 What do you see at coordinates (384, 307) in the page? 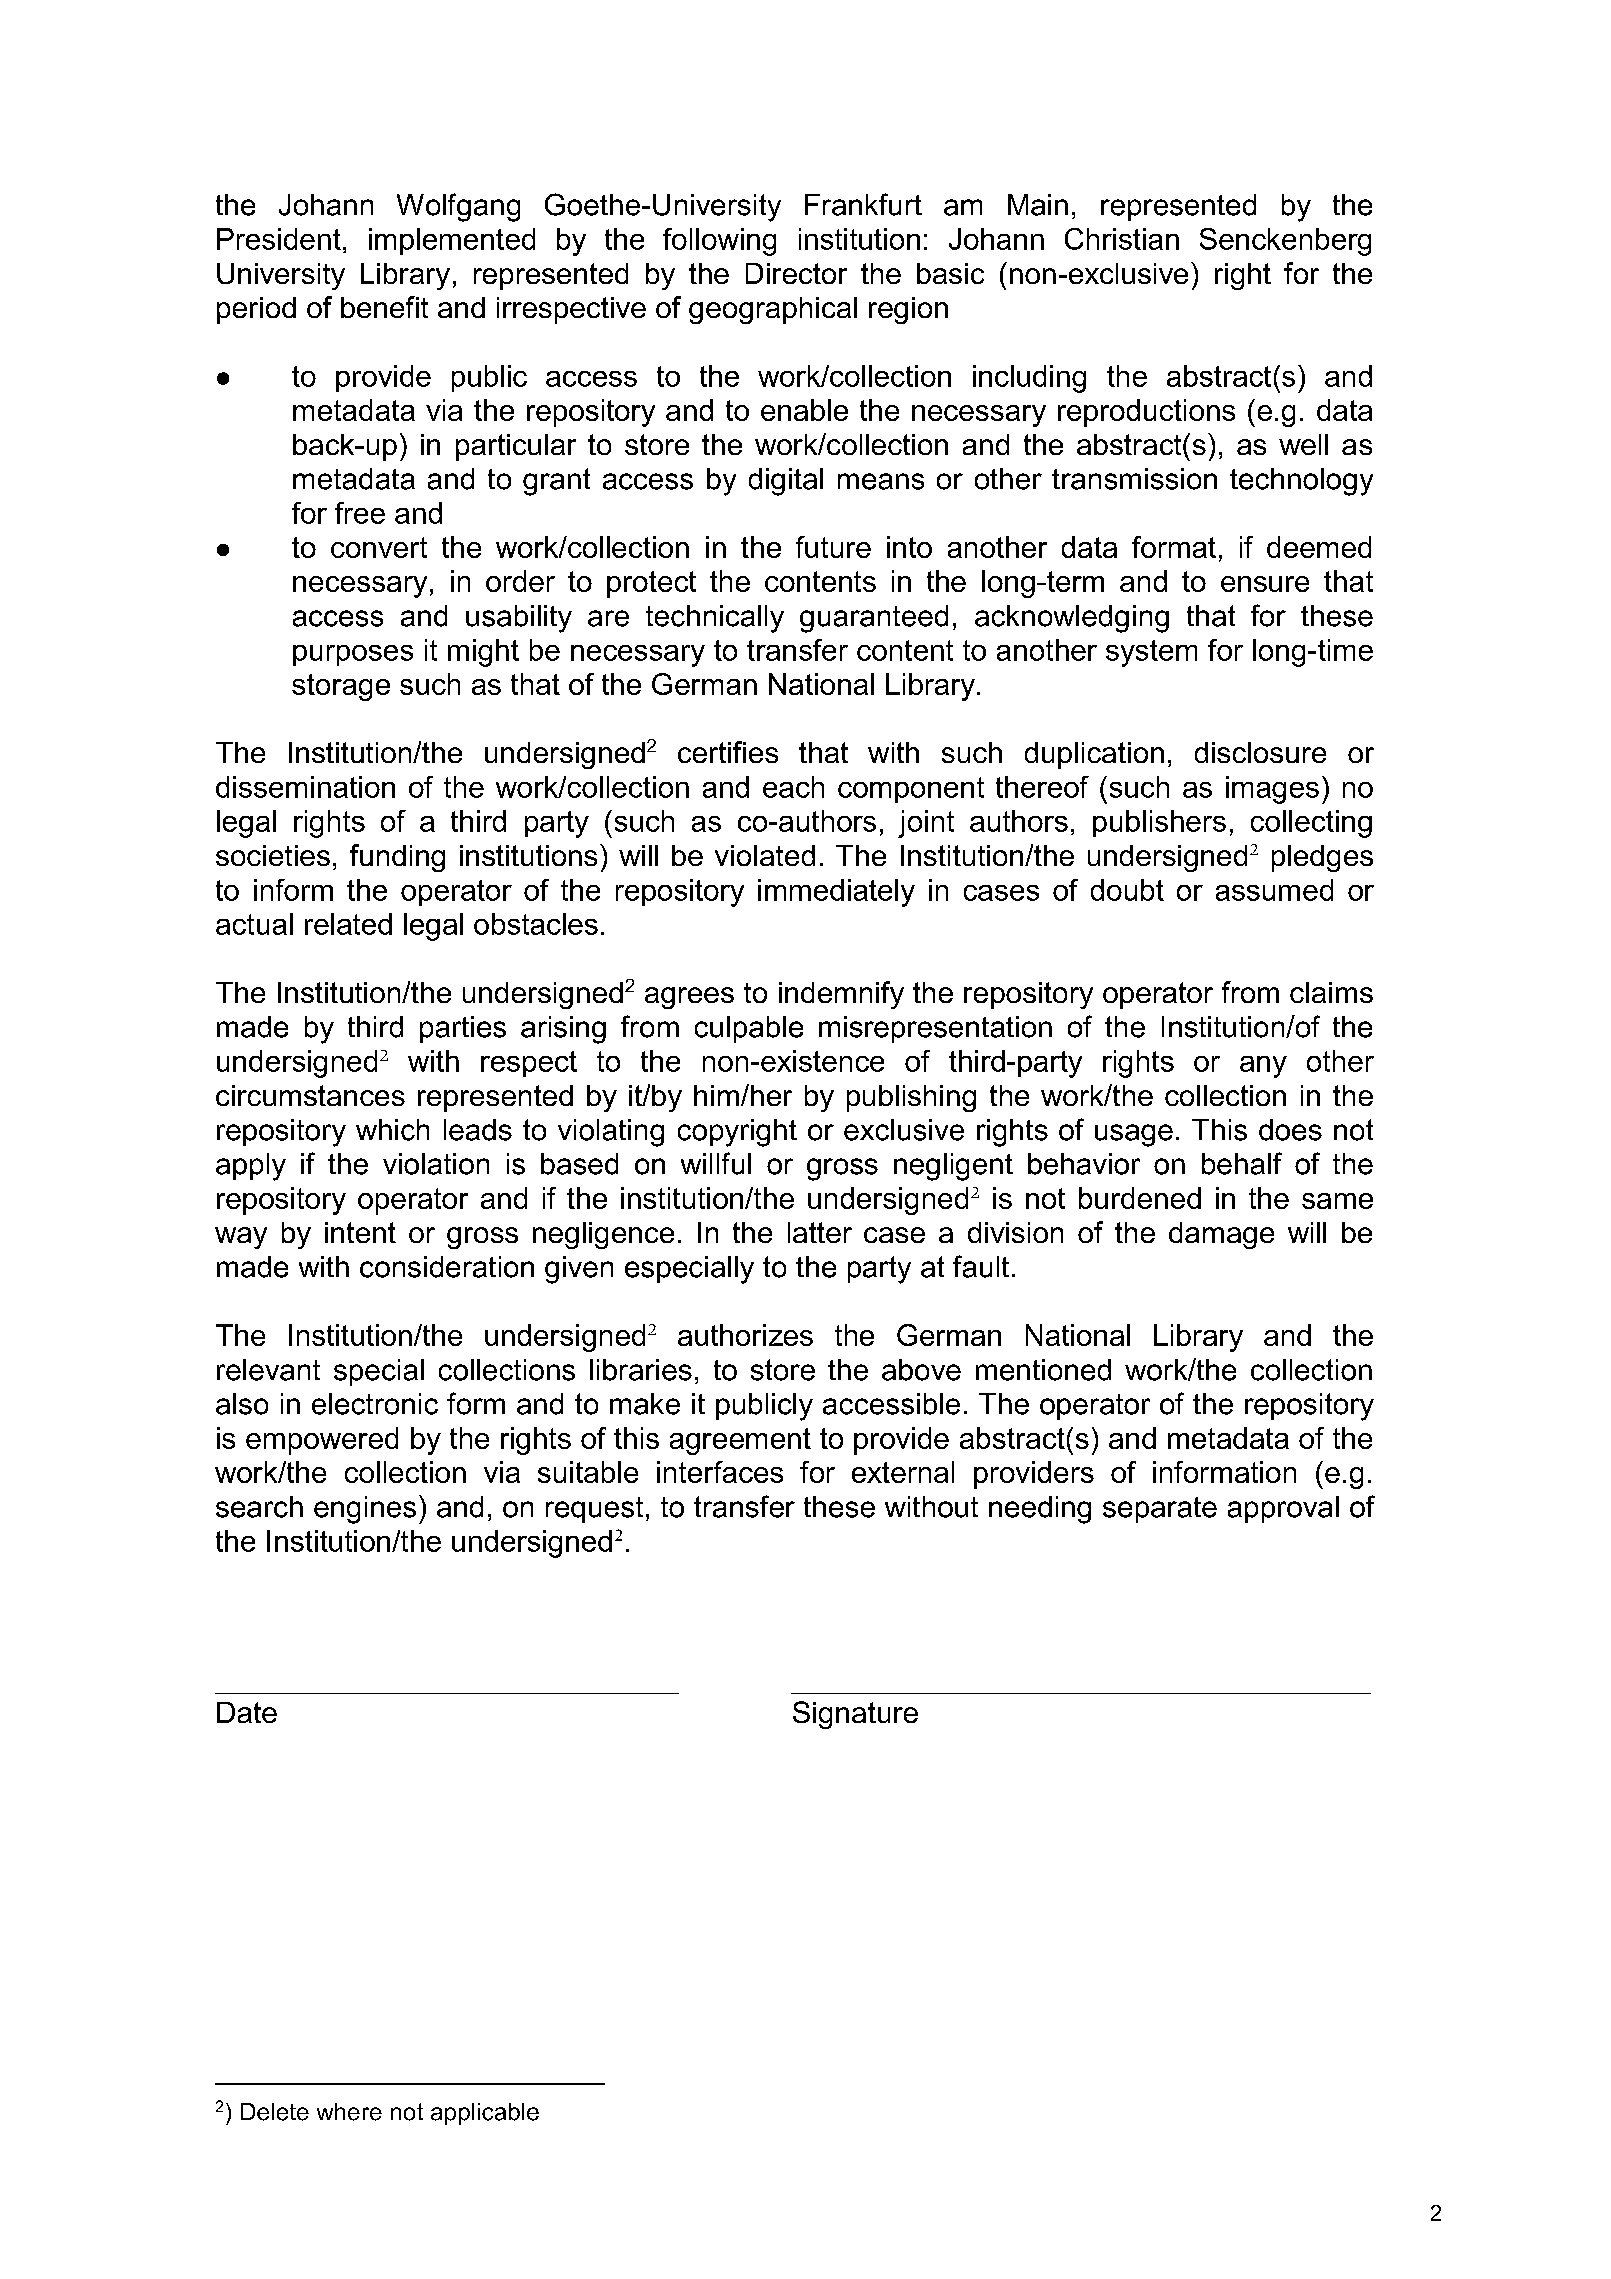
I see `benefit` at bounding box center [384, 307].
